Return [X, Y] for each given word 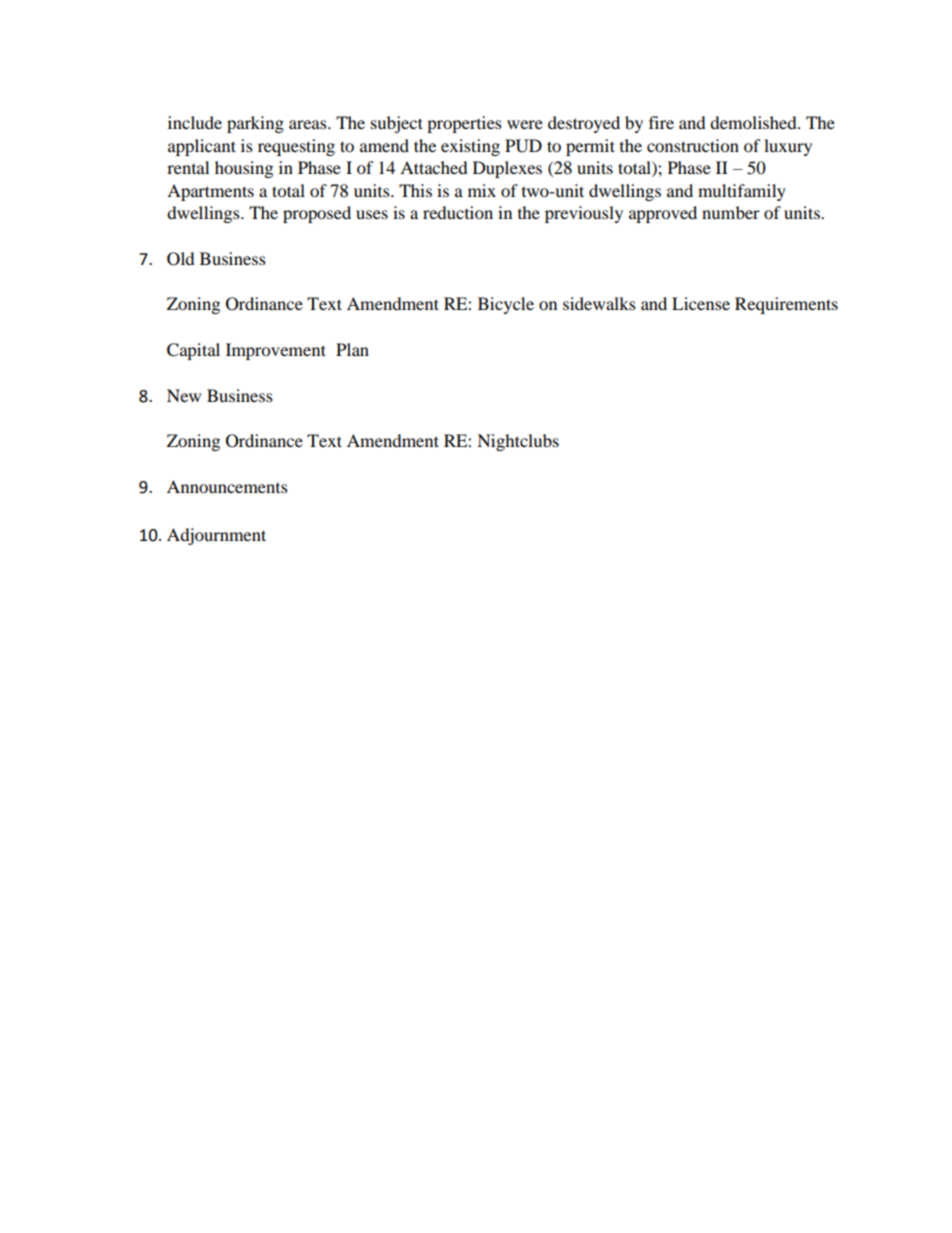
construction [693, 145]
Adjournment [216, 536]
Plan [352, 349]
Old [181, 259]
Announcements [227, 486]
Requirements [786, 305]
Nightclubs [518, 442]
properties [464, 124]
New [184, 395]
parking [255, 124]
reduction [458, 212]
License [701, 303]
